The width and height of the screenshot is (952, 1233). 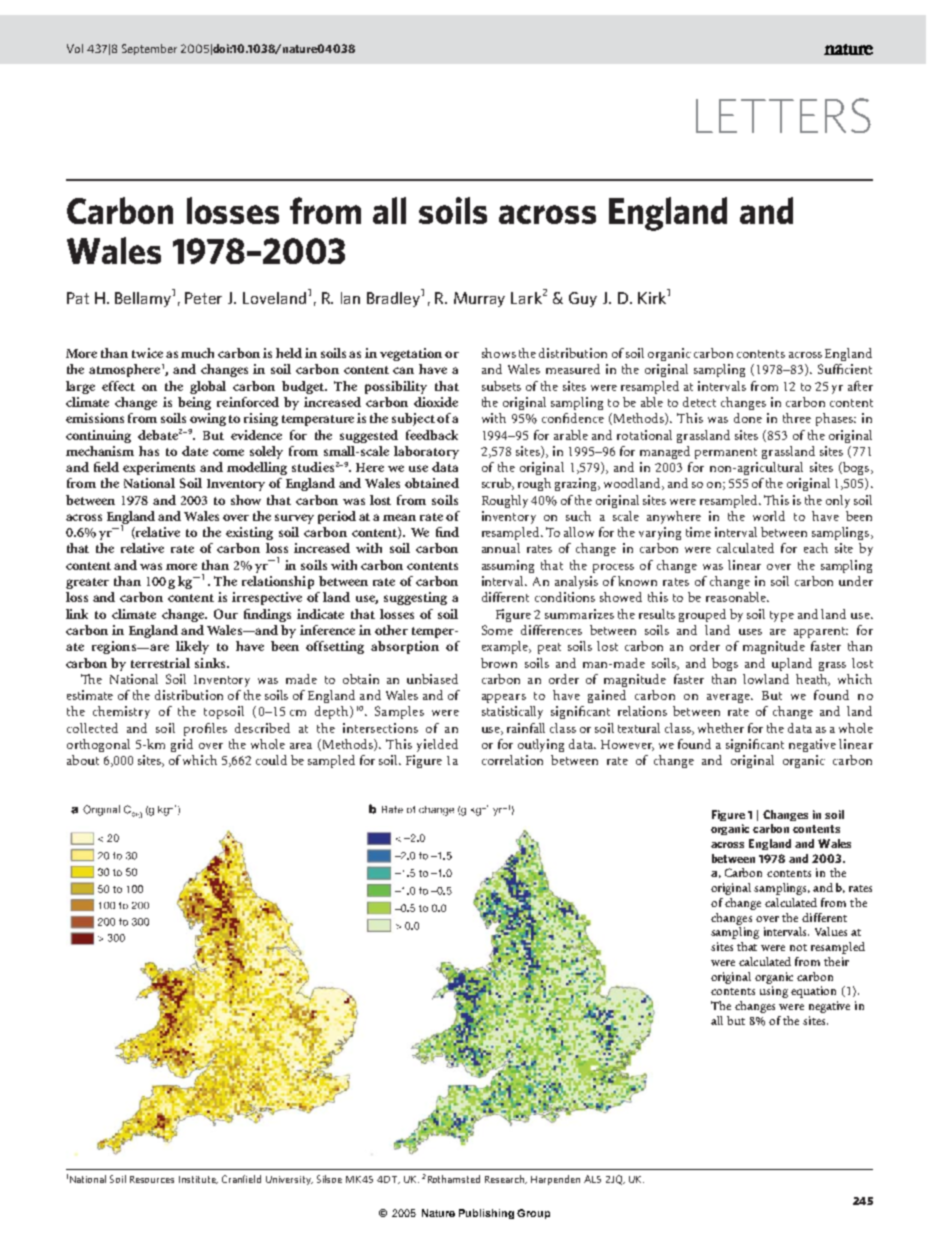 What do you see at coordinates (149, 49) in the screenshot?
I see `September` at bounding box center [149, 49].
